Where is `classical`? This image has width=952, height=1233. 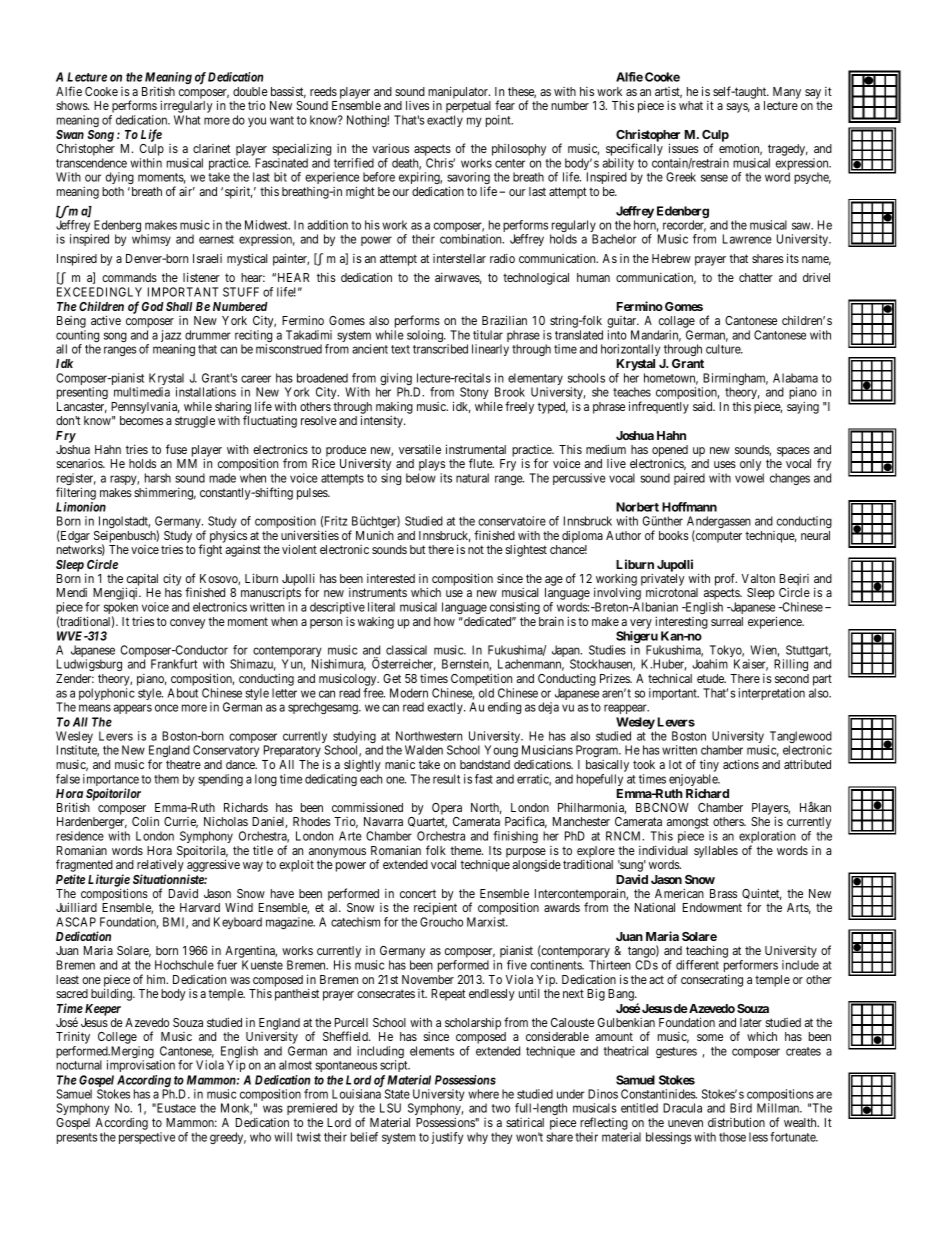
classical is located at coordinates (406, 650).
